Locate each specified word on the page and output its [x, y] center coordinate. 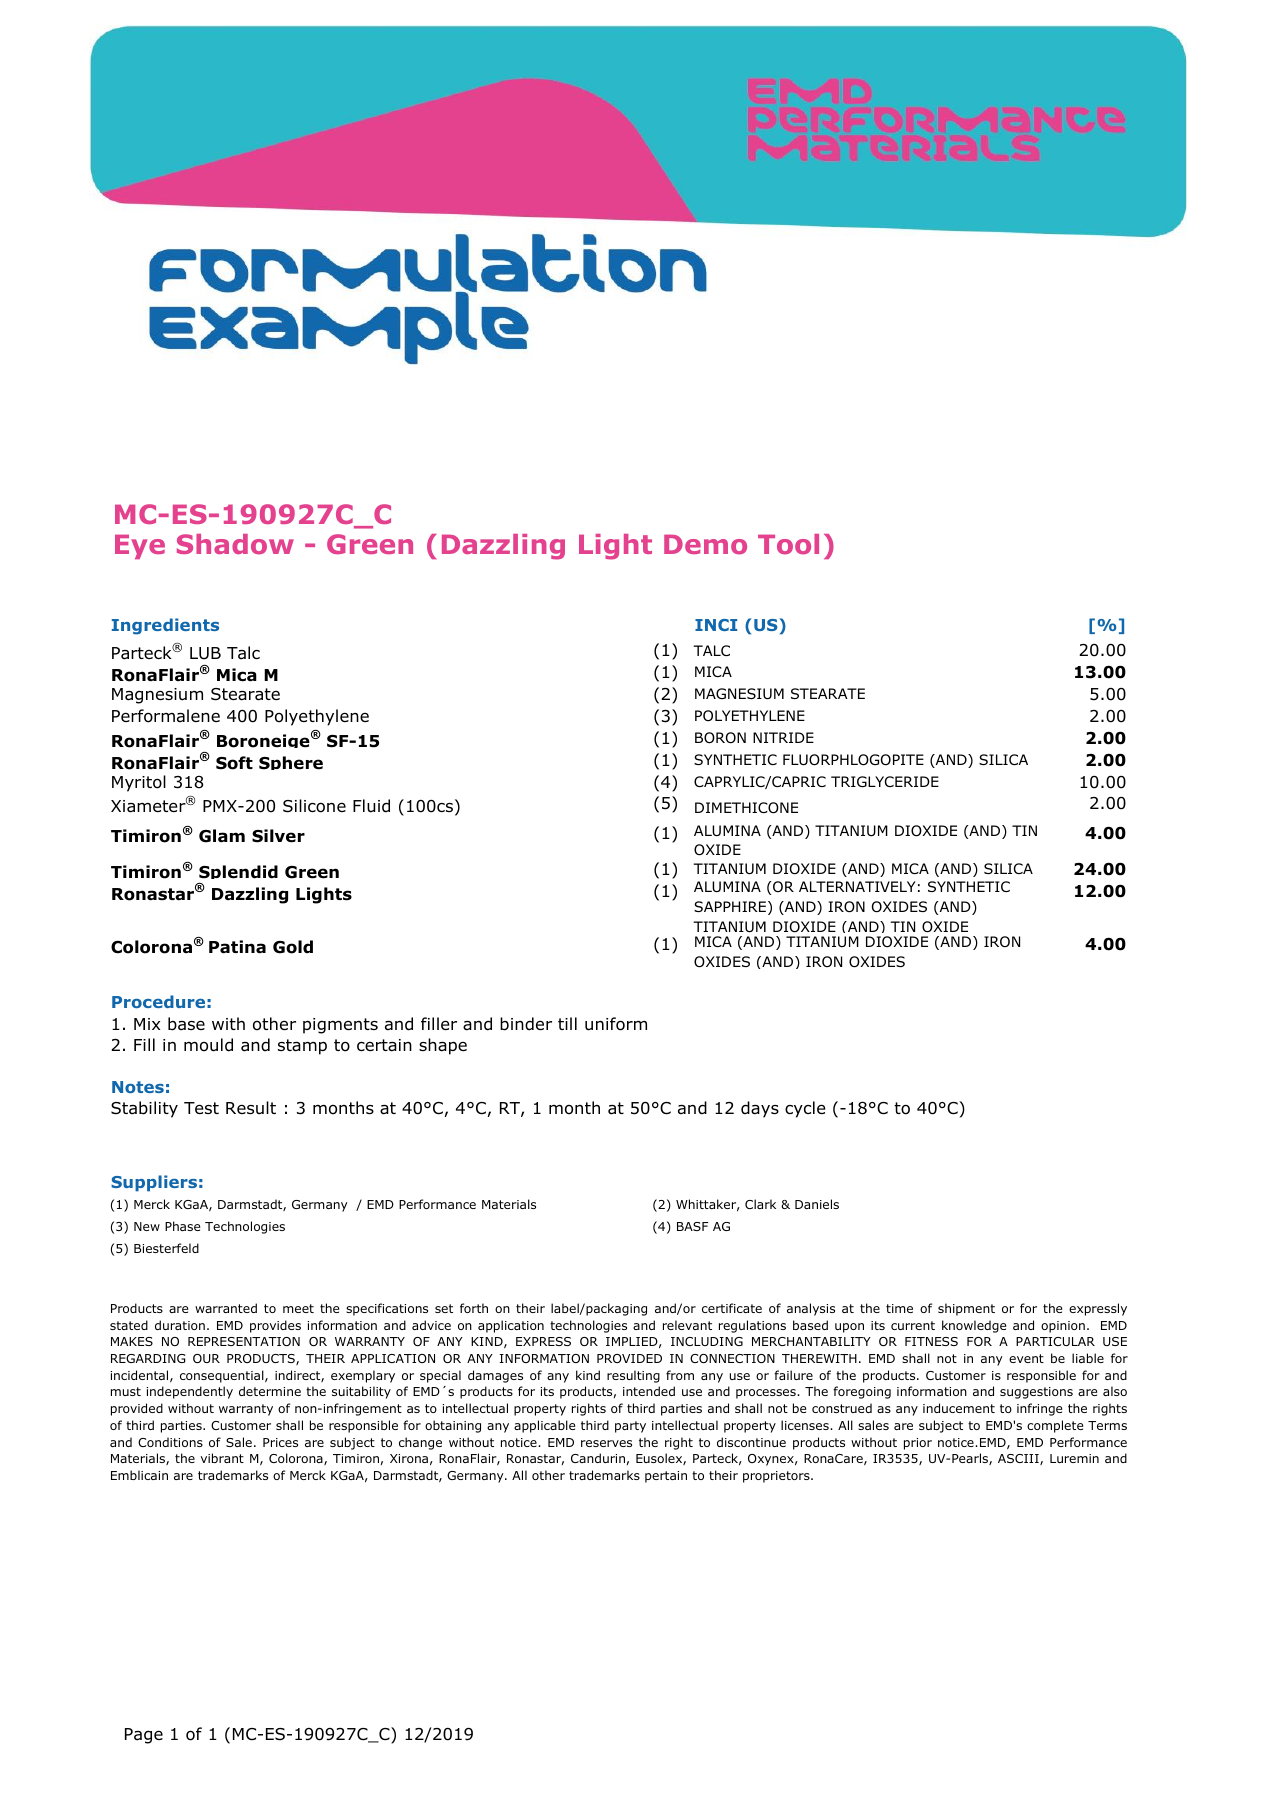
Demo [705, 544]
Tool [788, 544]
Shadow [235, 544]
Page [144, 1736]
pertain [666, 1477]
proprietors [777, 1477]
